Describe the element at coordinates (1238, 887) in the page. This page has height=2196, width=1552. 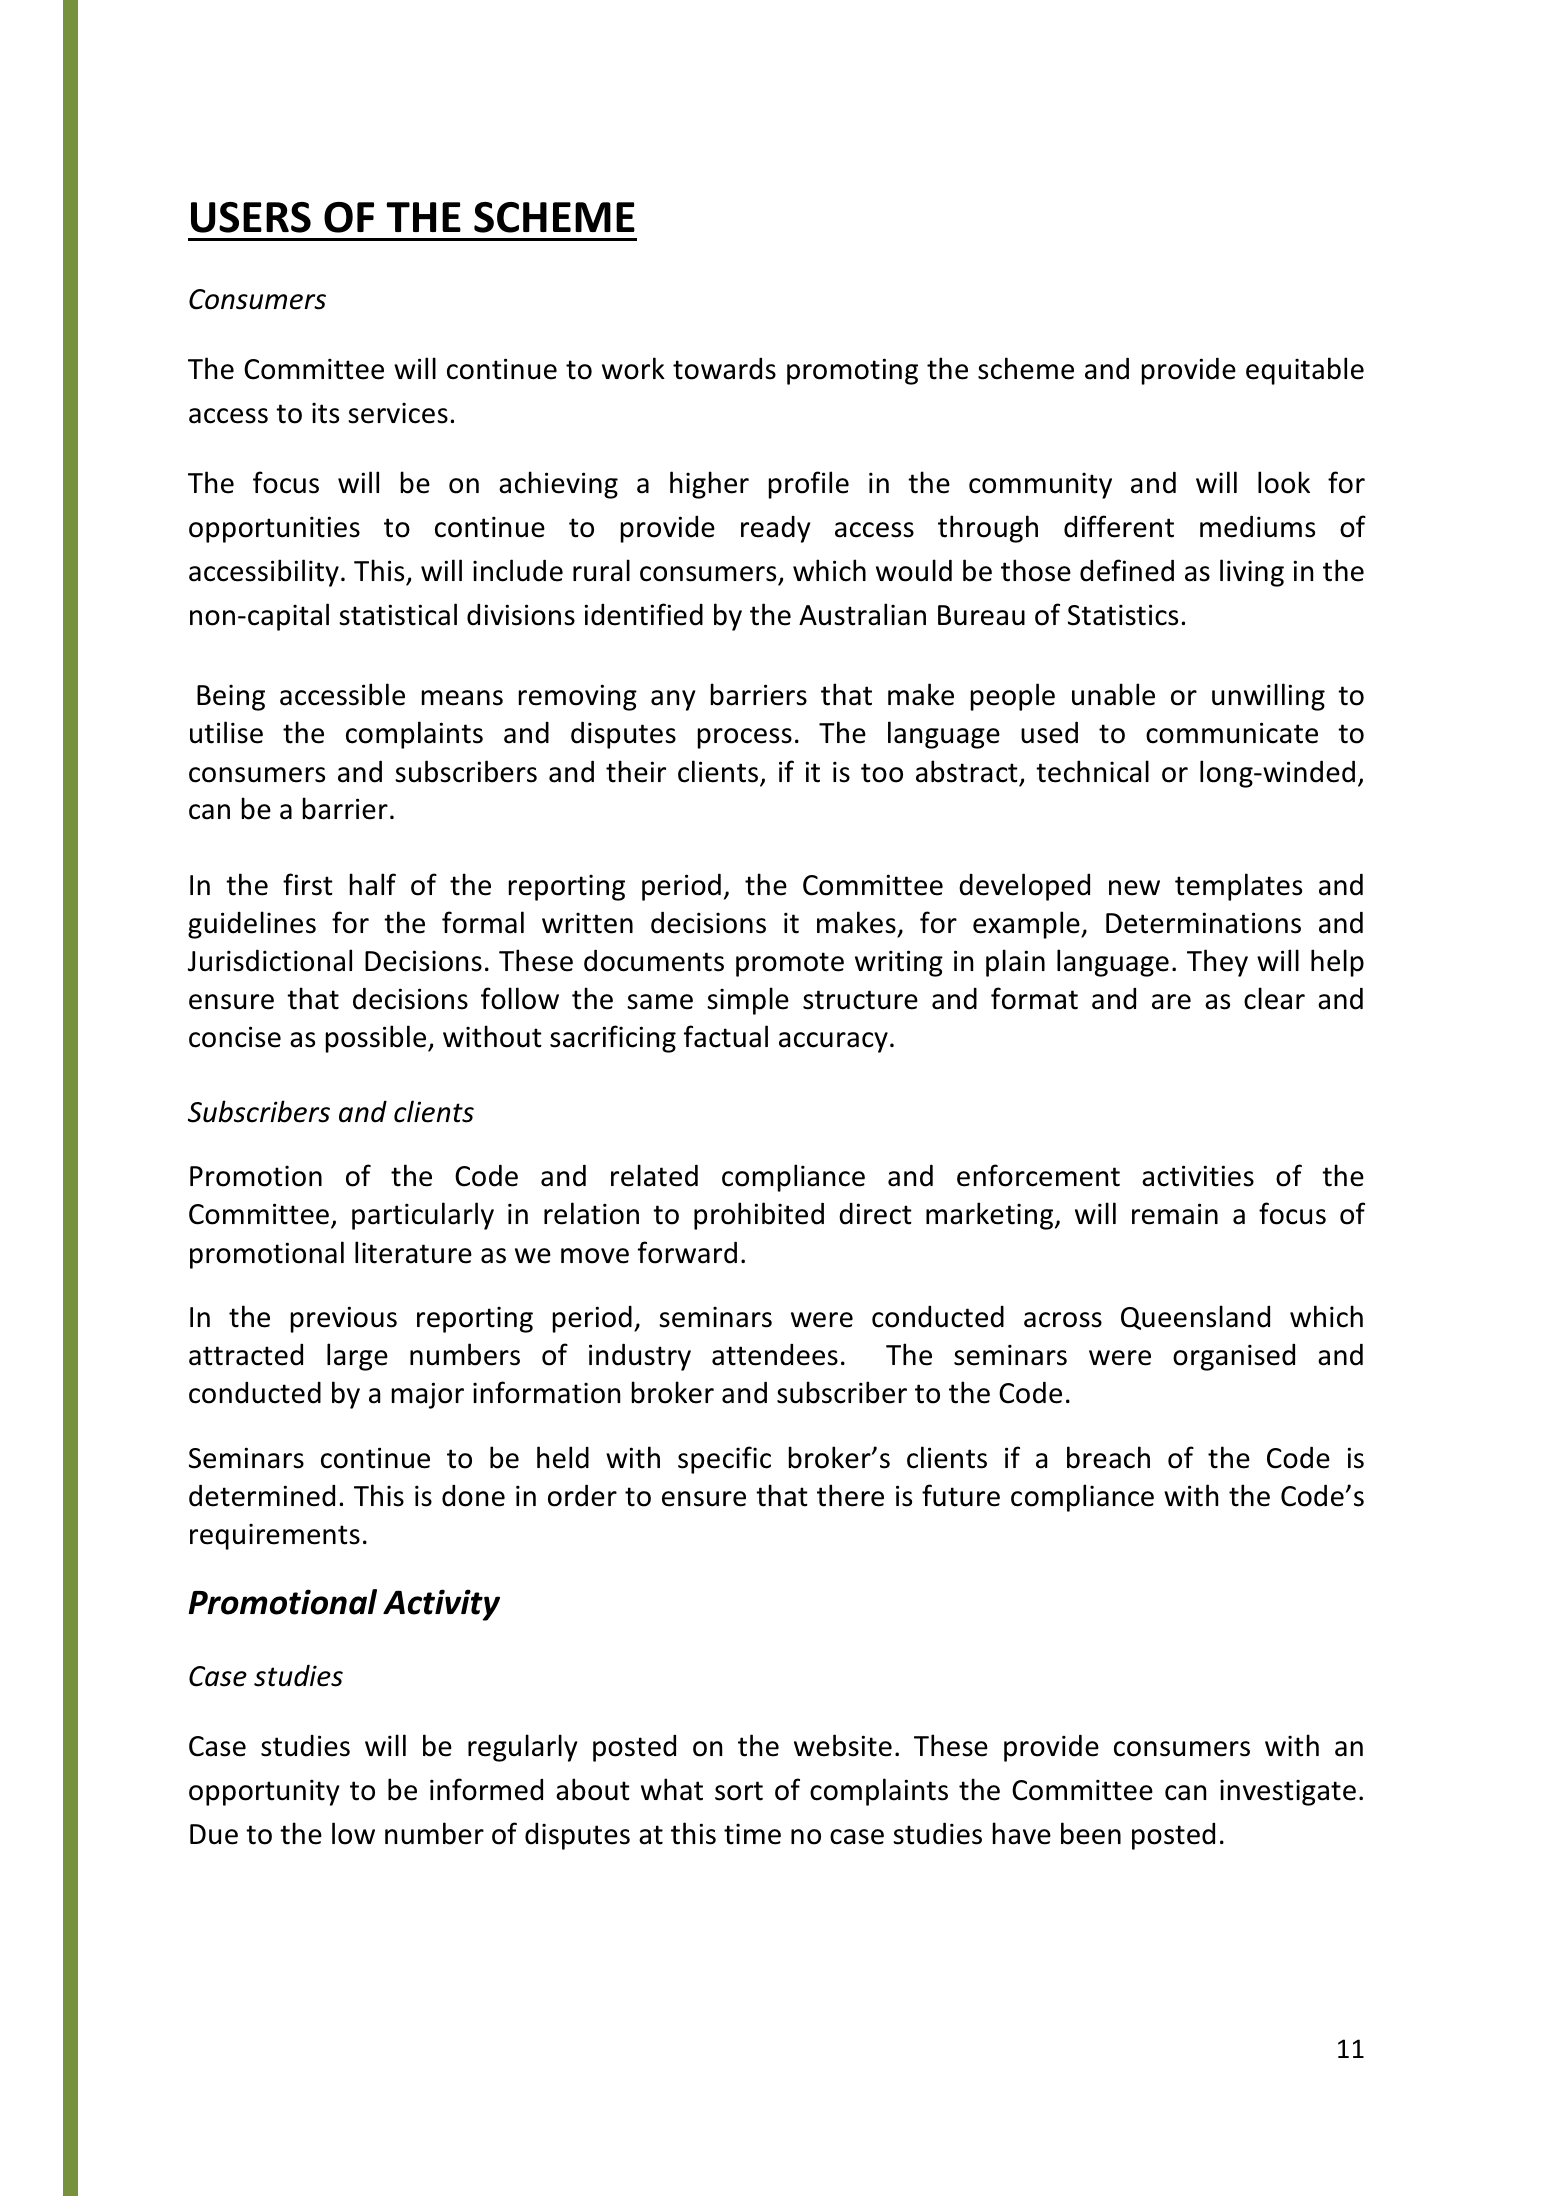
I see `templates` at that location.
